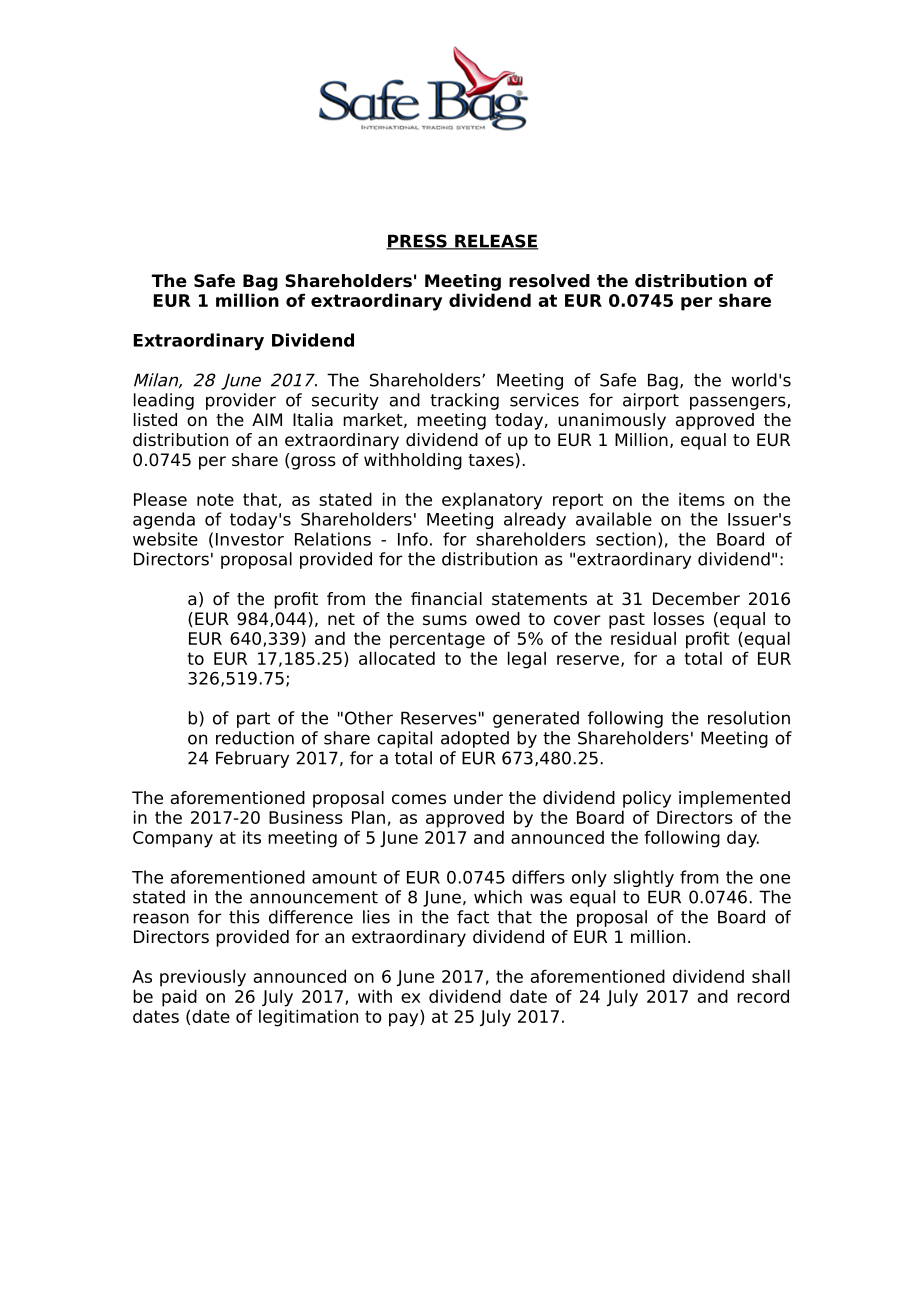 Image resolution: width=924 pixels, height=1308 pixels. What do you see at coordinates (478, 798) in the document?
I see `under` at bounding box center [478, 798].
